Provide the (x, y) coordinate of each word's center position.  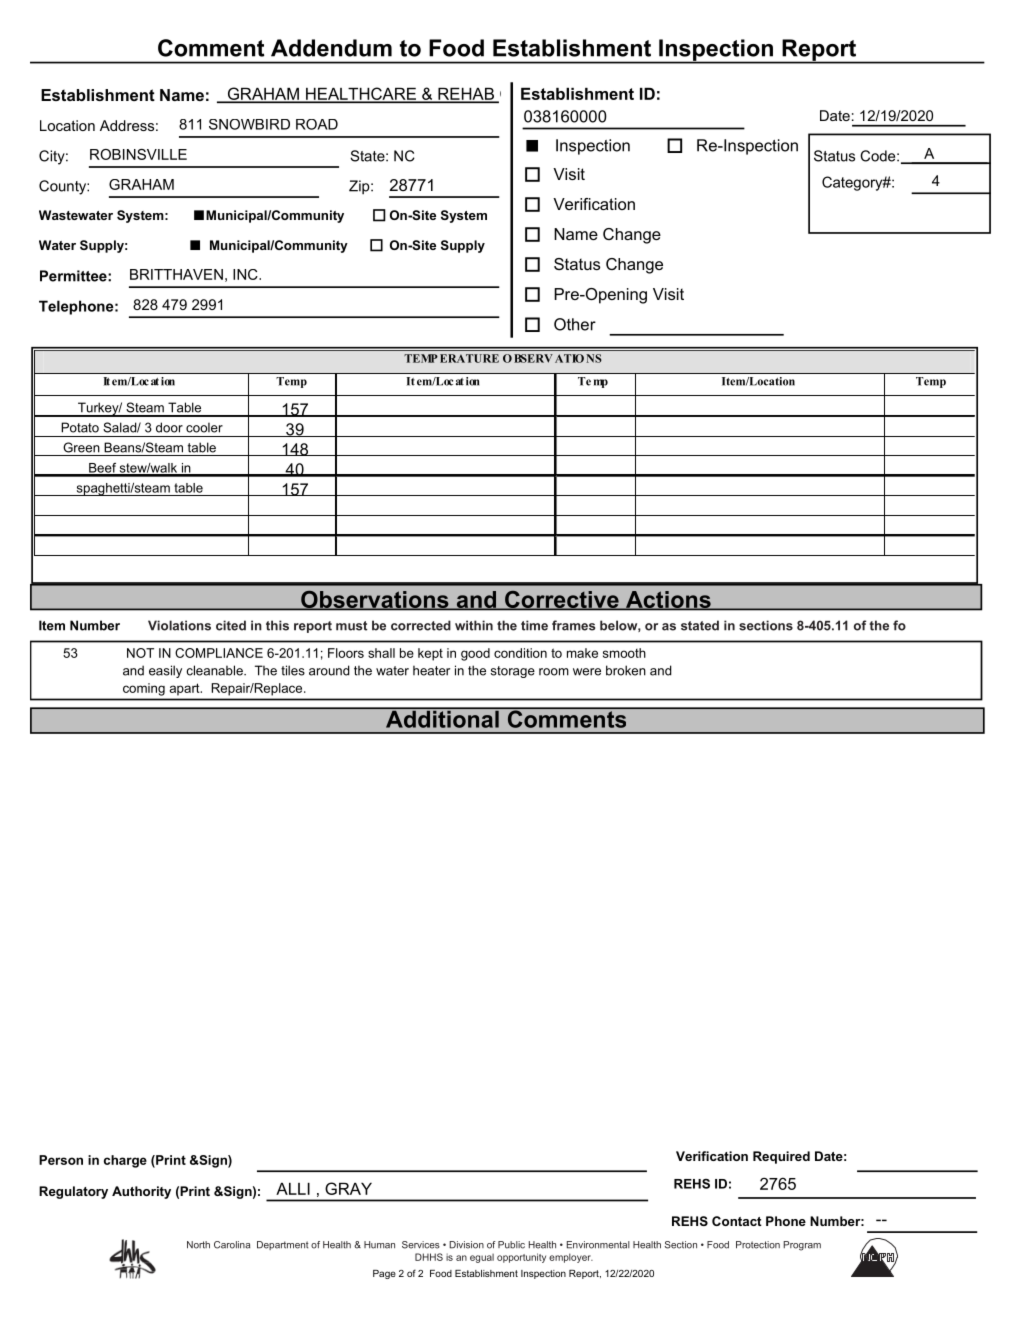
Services (421, 1245)
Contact (737, 1221)
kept (430, 654)
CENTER (533, 93)
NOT (140, 653)
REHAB (466, 95)
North (198, 1245)
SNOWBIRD (249, 124)
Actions (668, 600)
